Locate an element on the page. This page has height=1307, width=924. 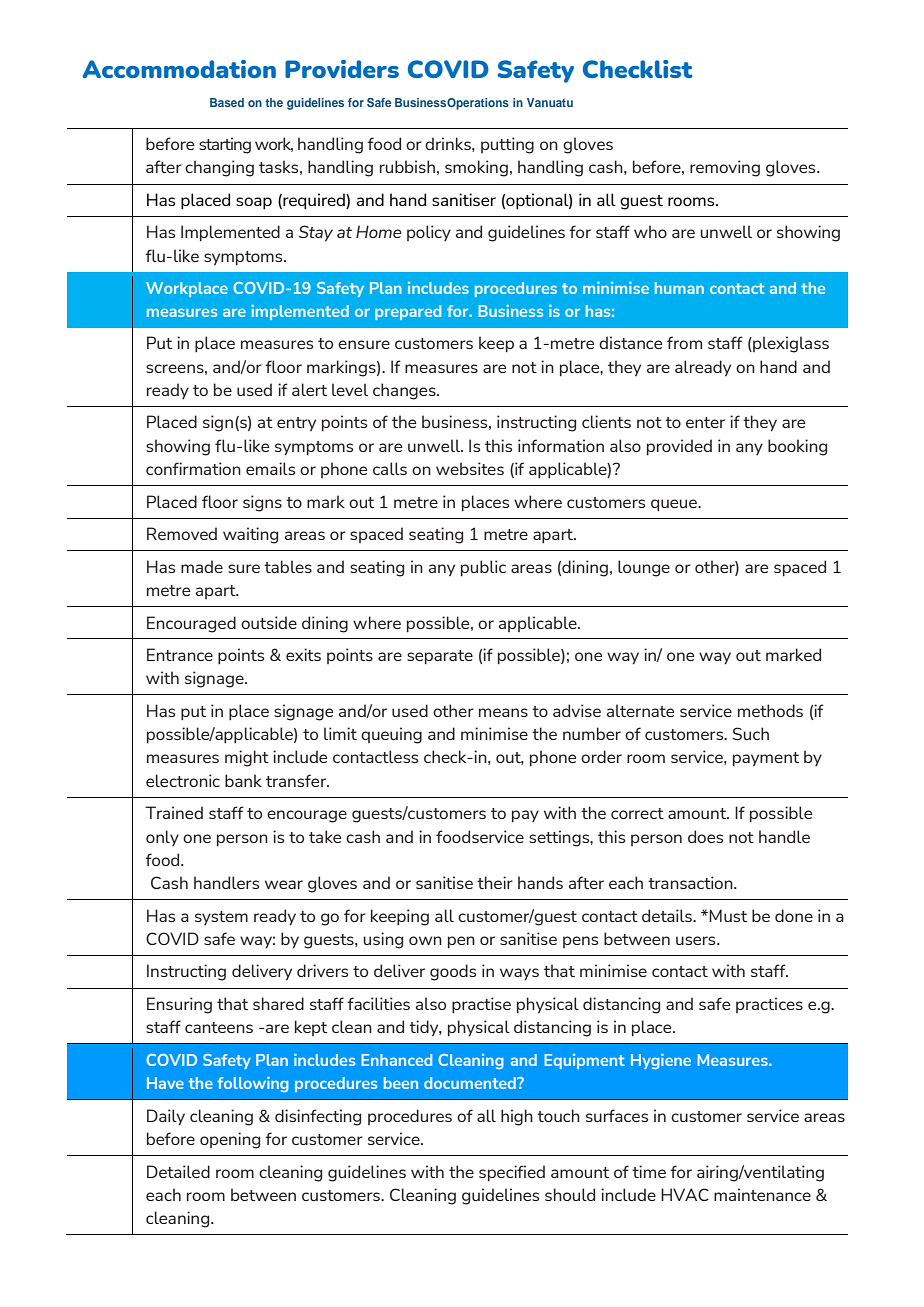
does is located at coordinates (705, 836).
